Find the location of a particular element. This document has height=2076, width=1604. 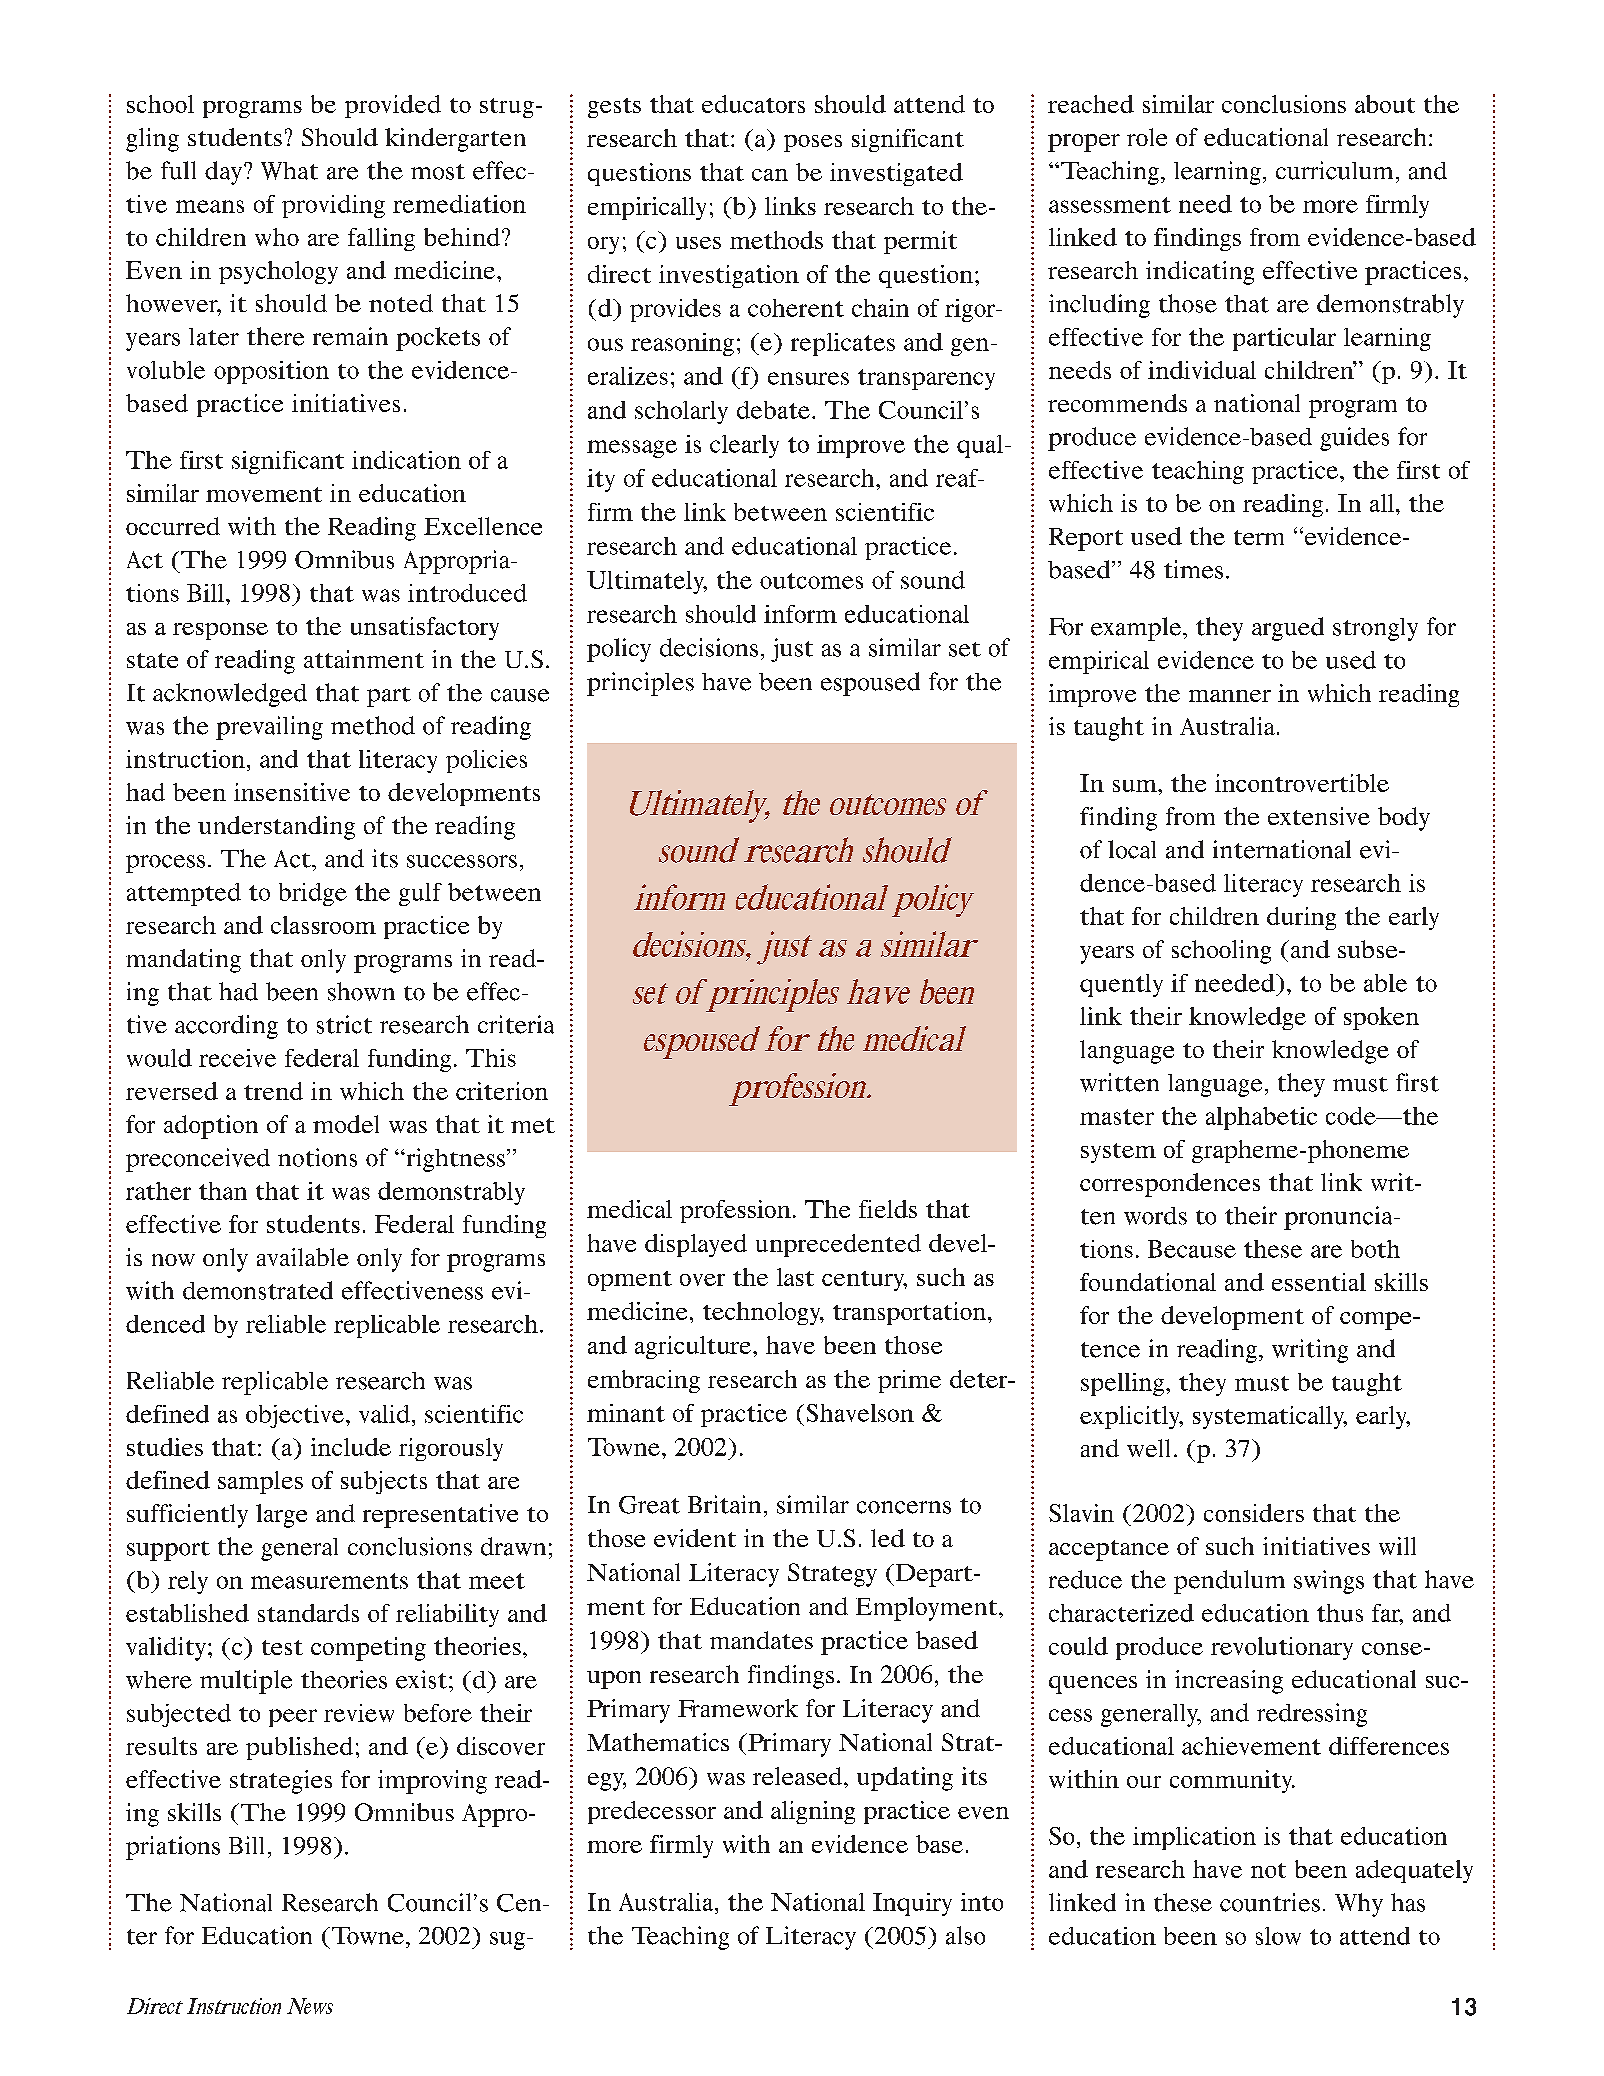

than is located at coordinates (223, 1191).
